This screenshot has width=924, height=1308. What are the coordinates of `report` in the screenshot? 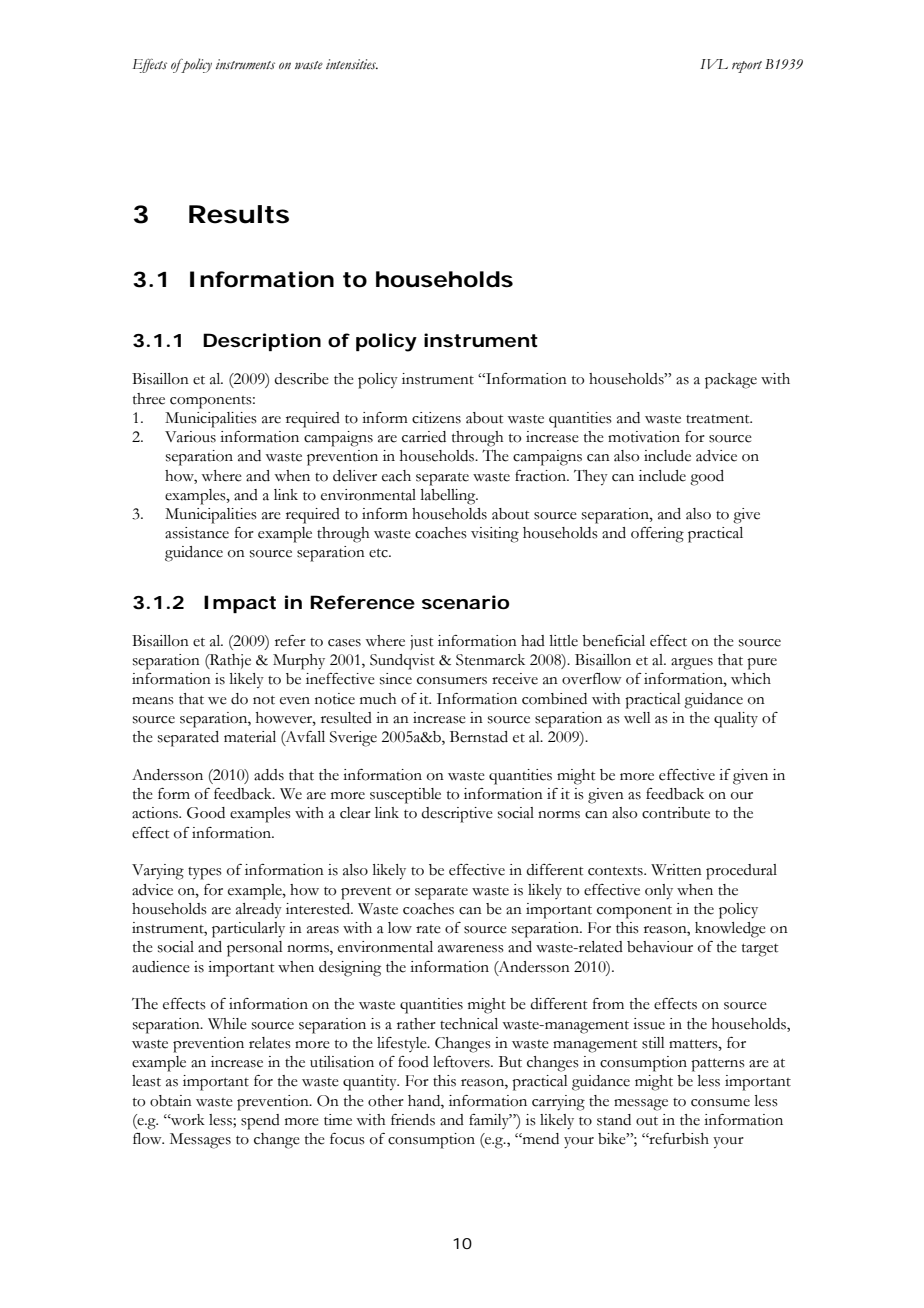 It's located at (747, 67).
